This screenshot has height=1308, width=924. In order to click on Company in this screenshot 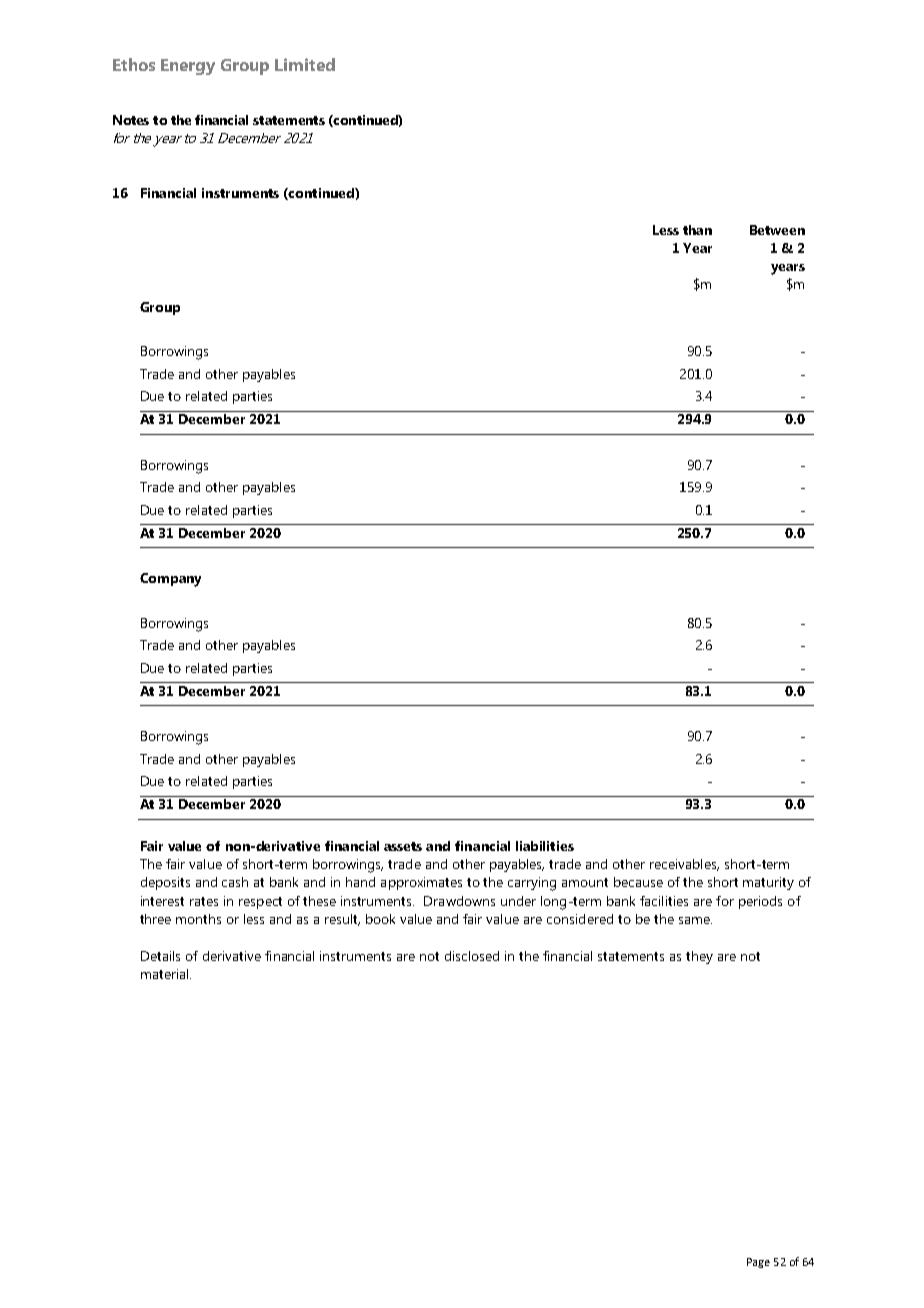, I will do `click(170, 580)`.
